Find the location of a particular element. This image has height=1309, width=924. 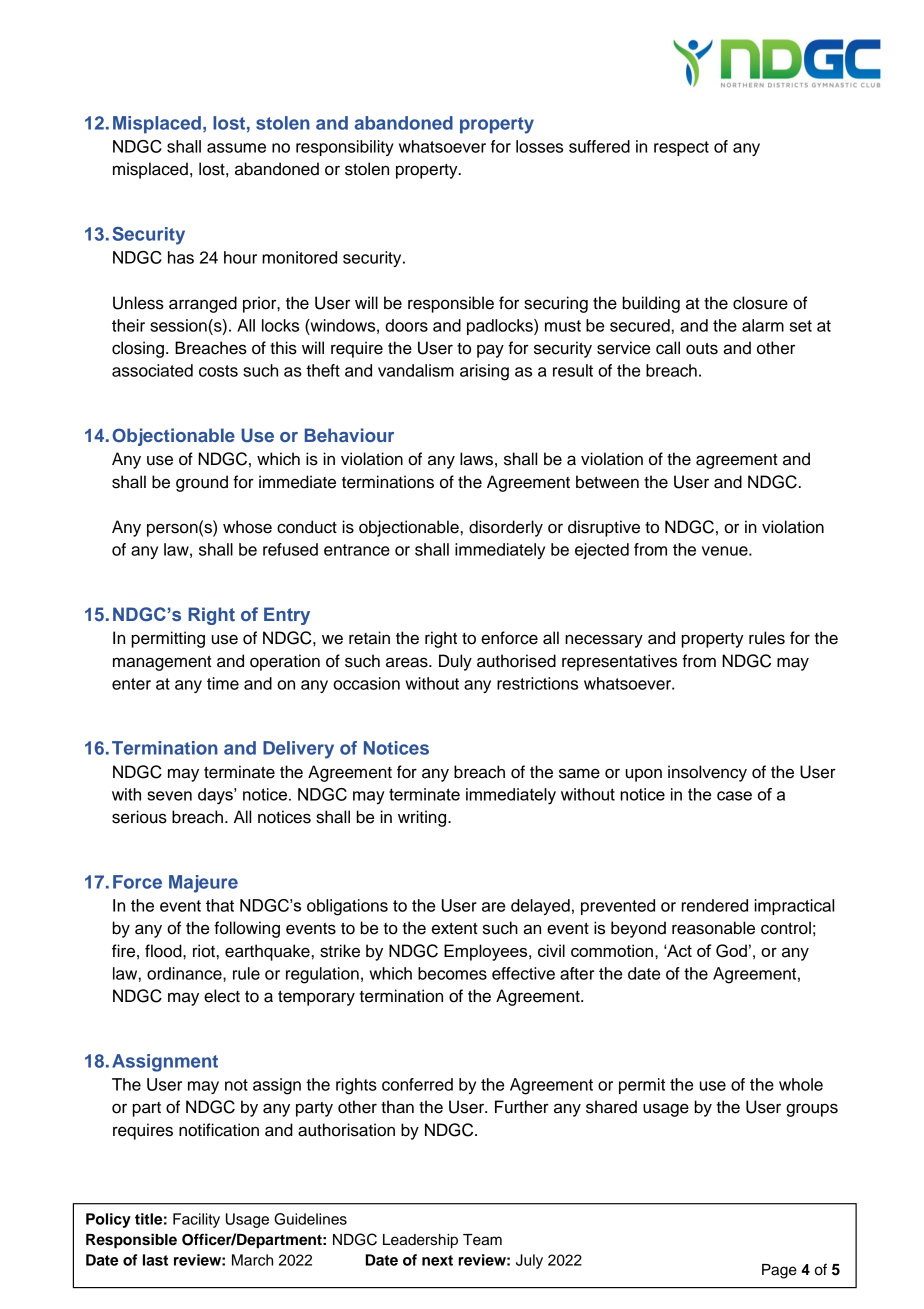

assume is located at coordinates (236, 148).
